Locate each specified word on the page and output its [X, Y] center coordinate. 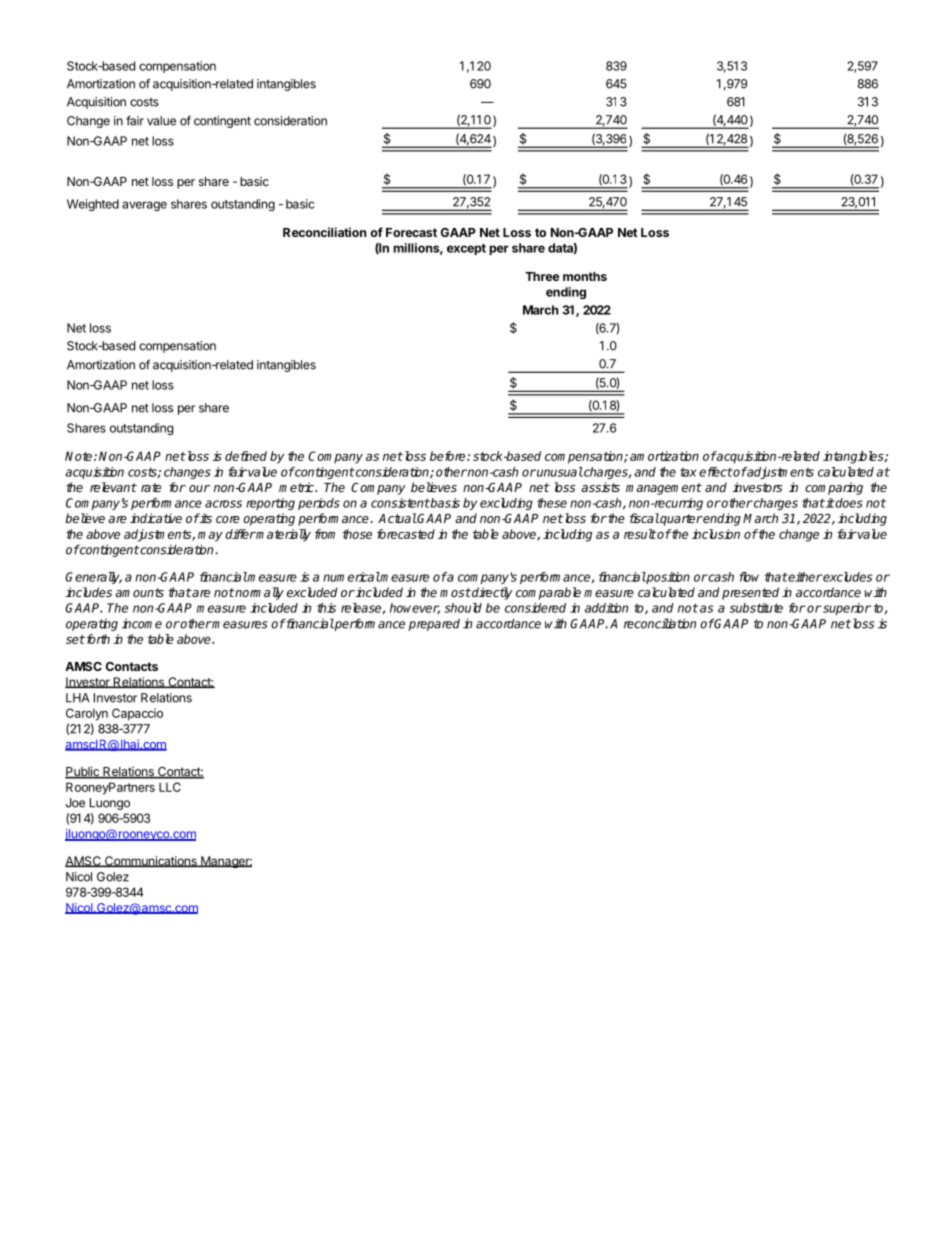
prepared [434, 625]
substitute [756, 608]
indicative [156, 518]
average [144, 206]
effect [716, 472]
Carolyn [87, 714]
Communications [151, 861]
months [585, 276]
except [466, 249]
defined [246, 456]
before [449, 456]
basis [444, 503]
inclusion [716, 534]
